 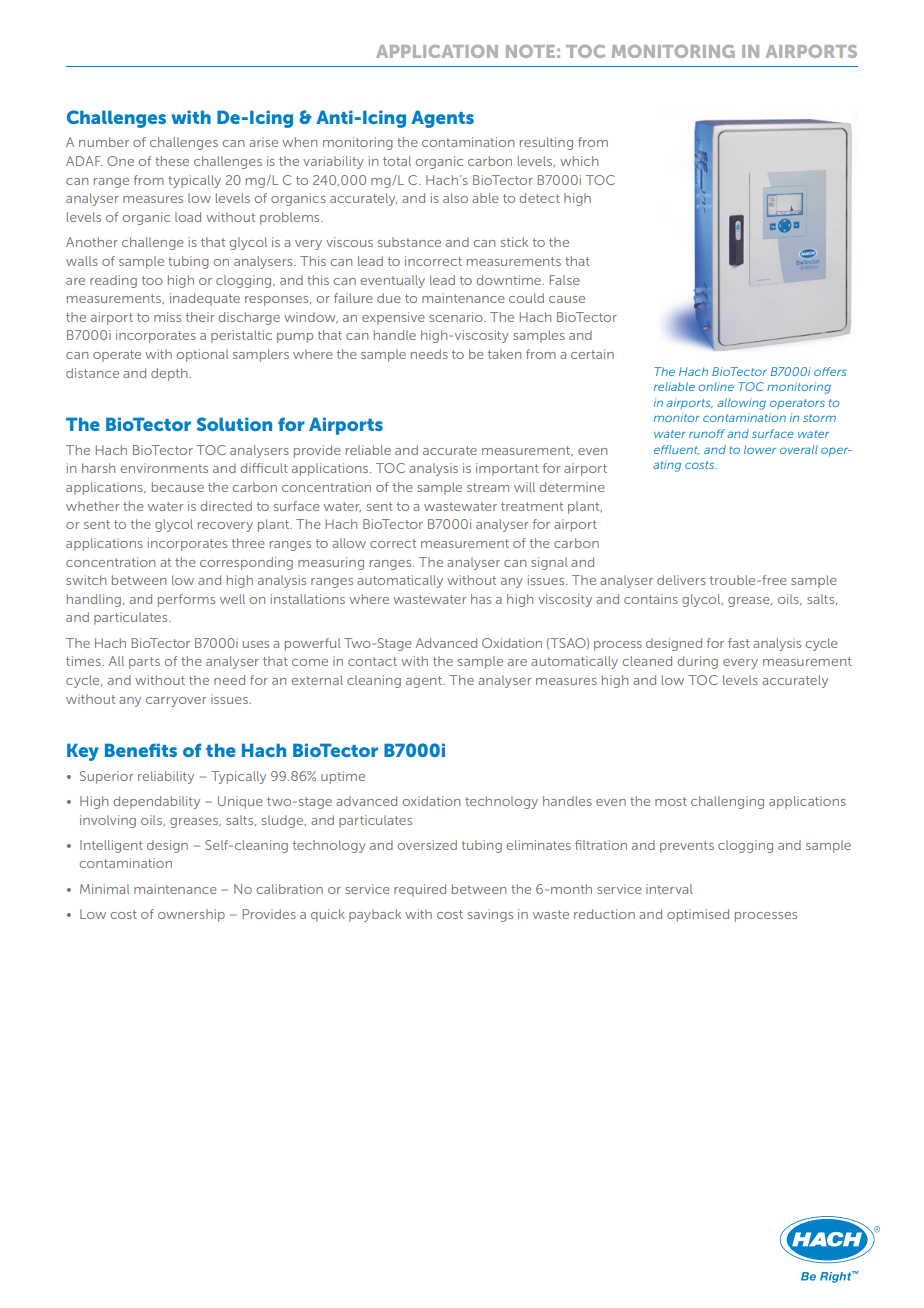 What do you see at coordinates (420, 890) in the screenshot?
I see `required` at bounding box center [420, 890].
